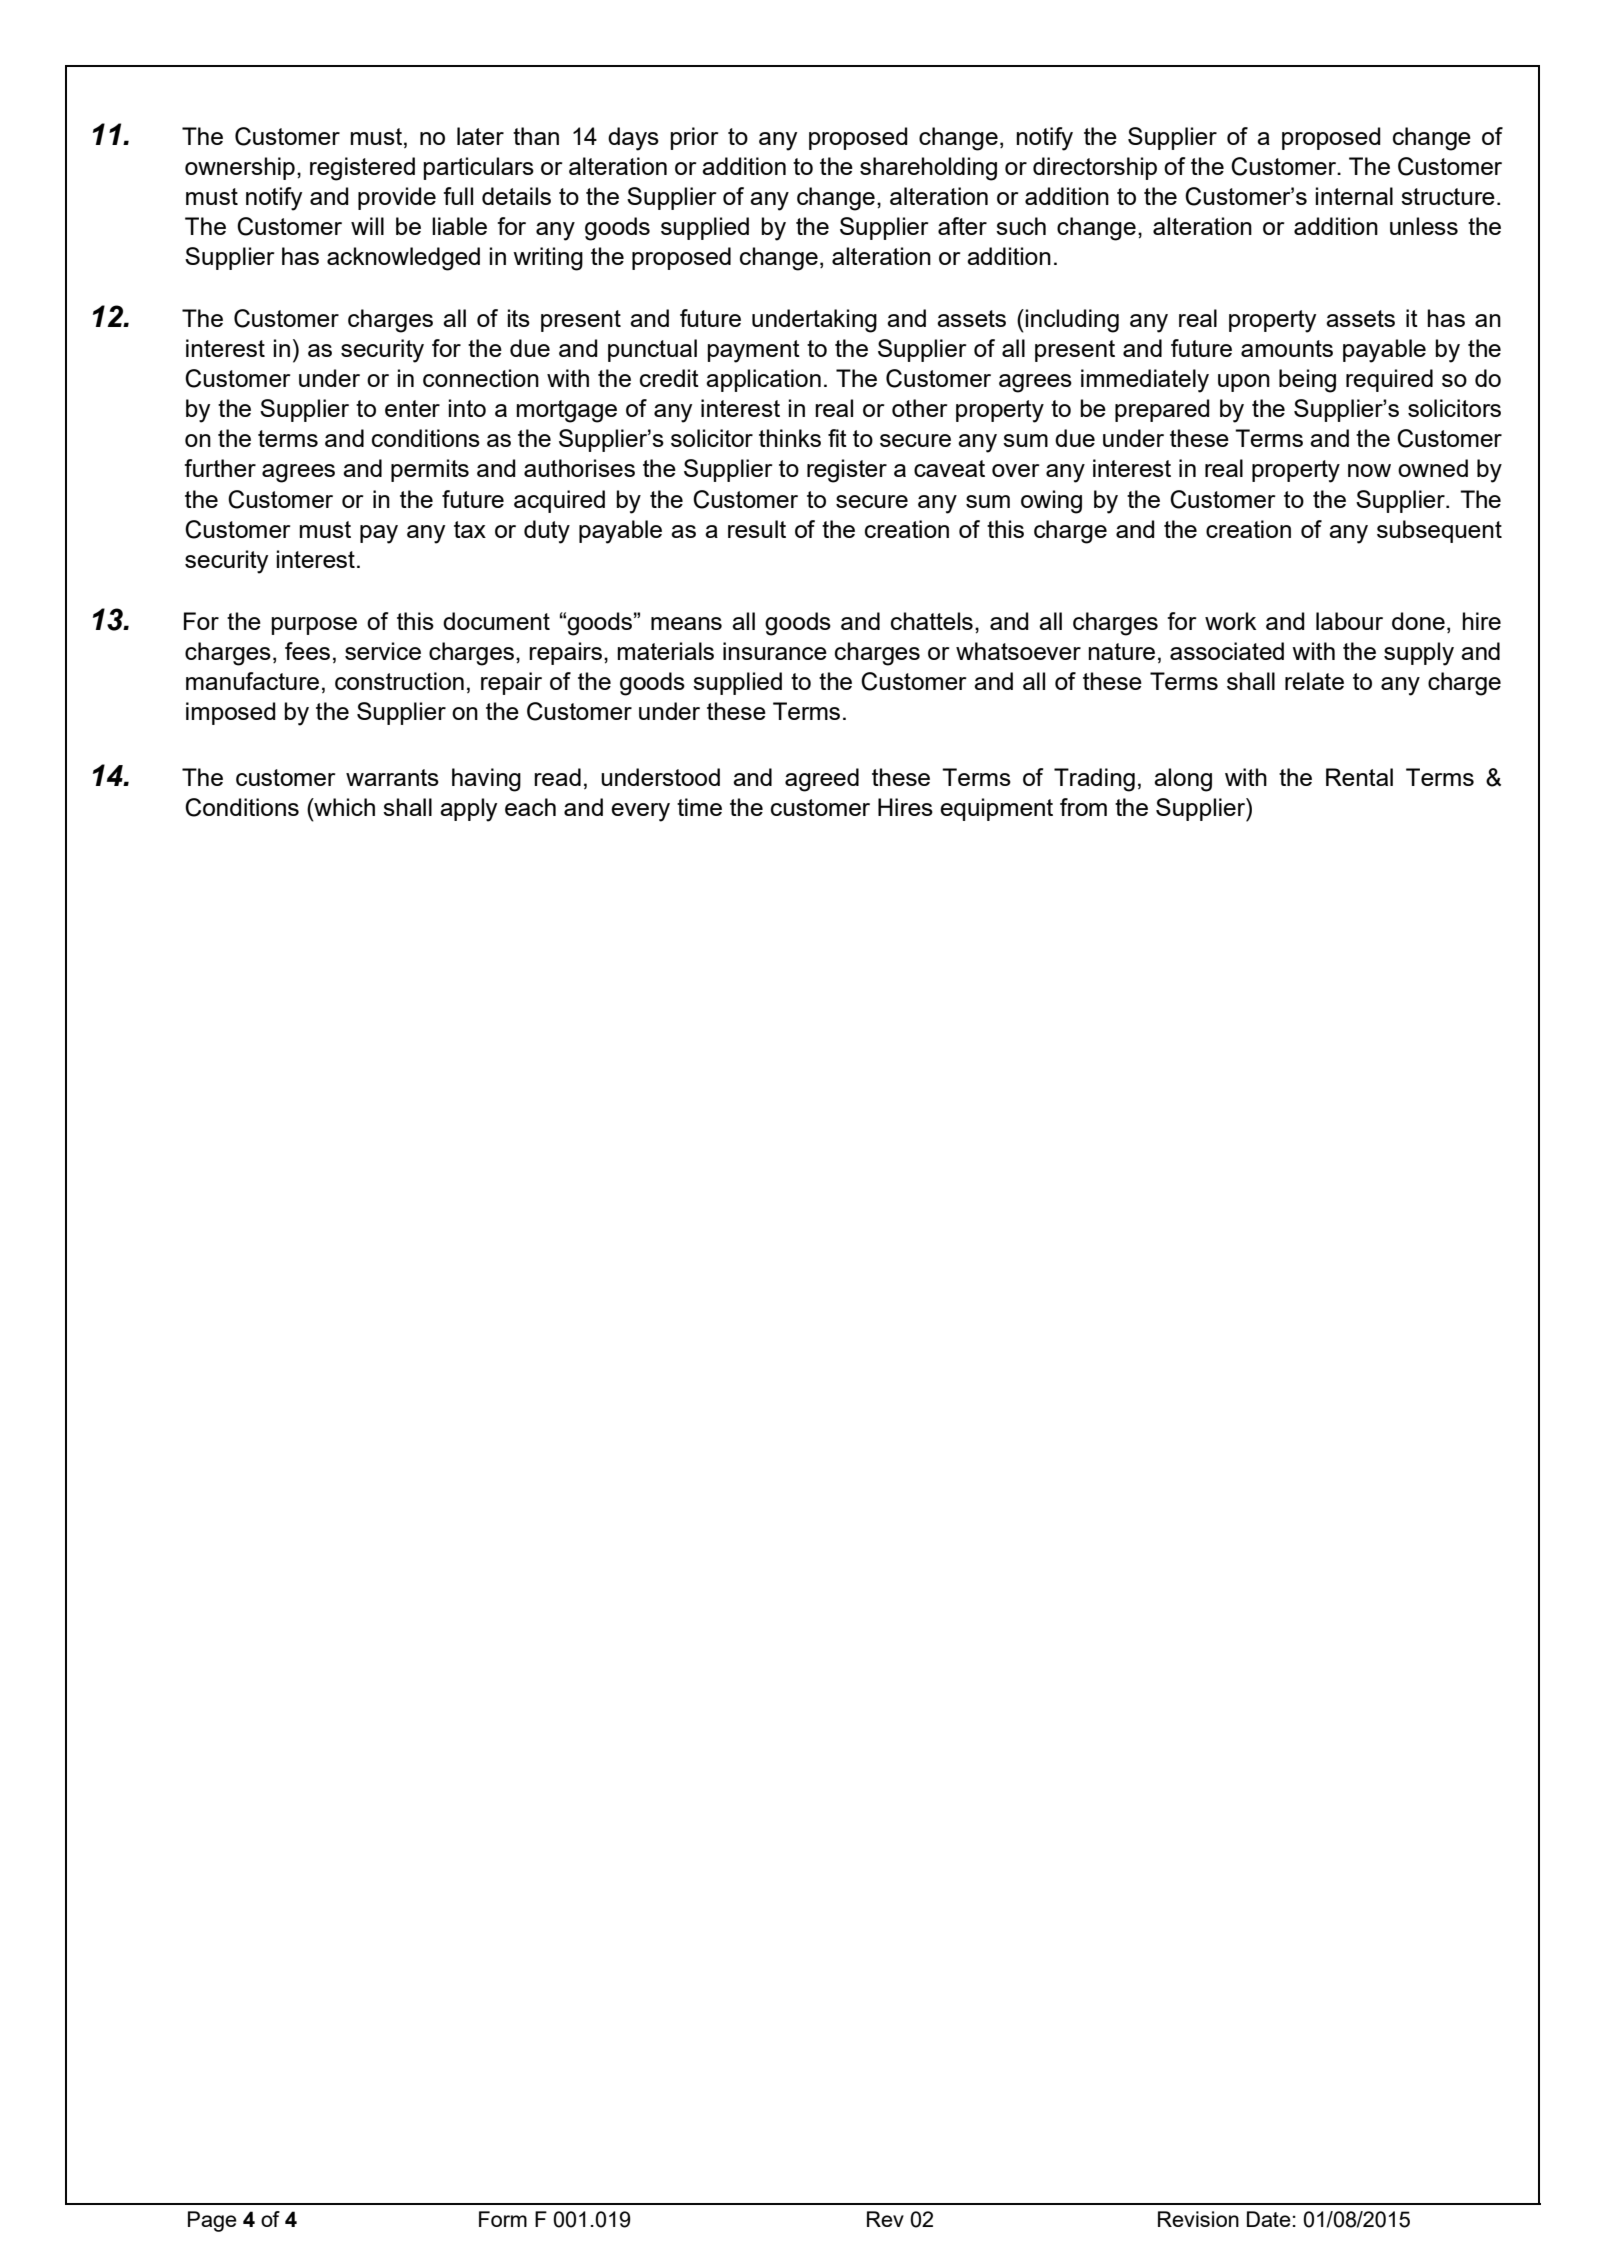  What do you see at coordinates (699, 807) in the image?
I see `time` at bounding box center [699, 807].
